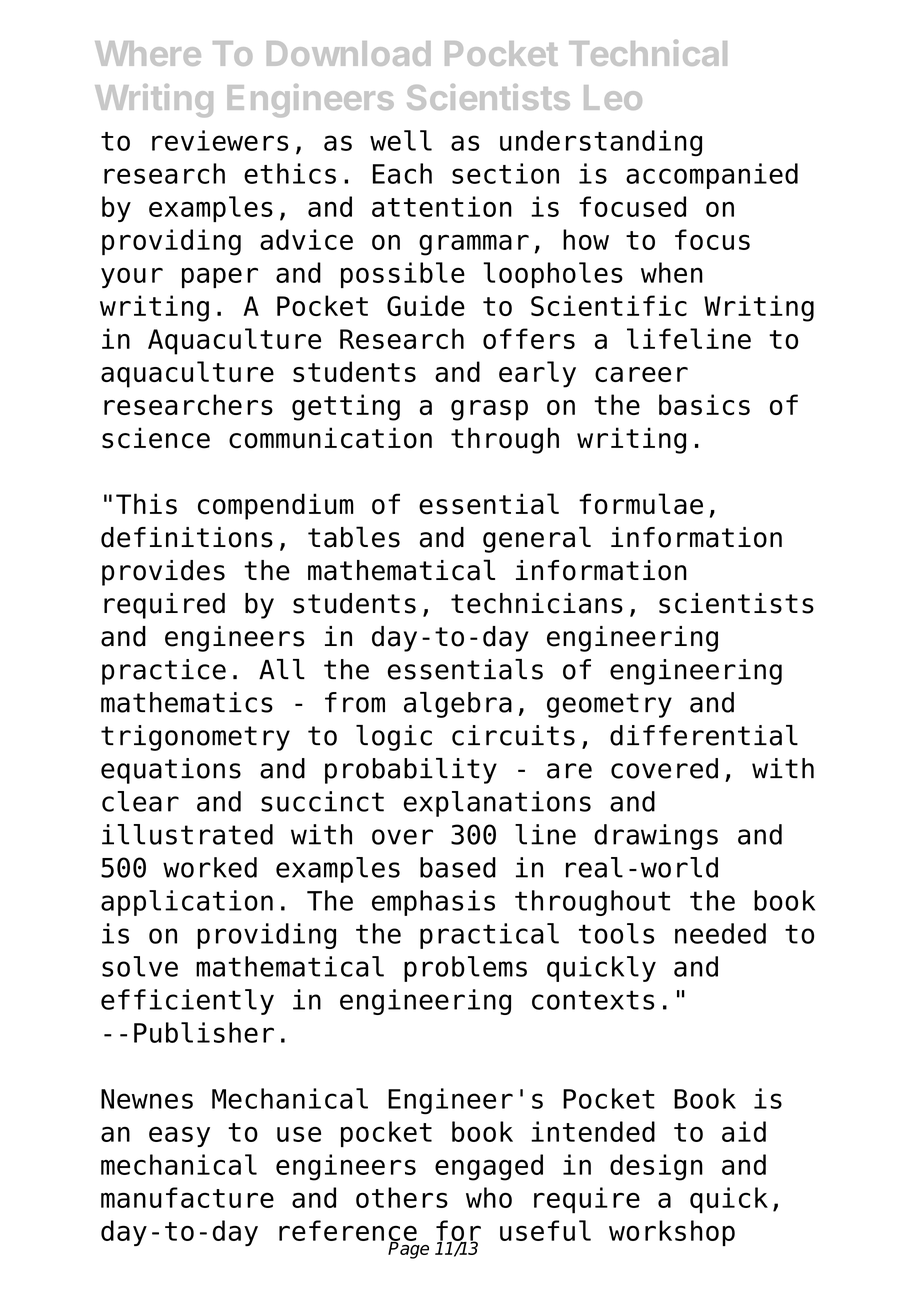 Image resolution: width=924 pixels, height=1311 pixels. I want to click on manufacture, so click(187, 1197).
